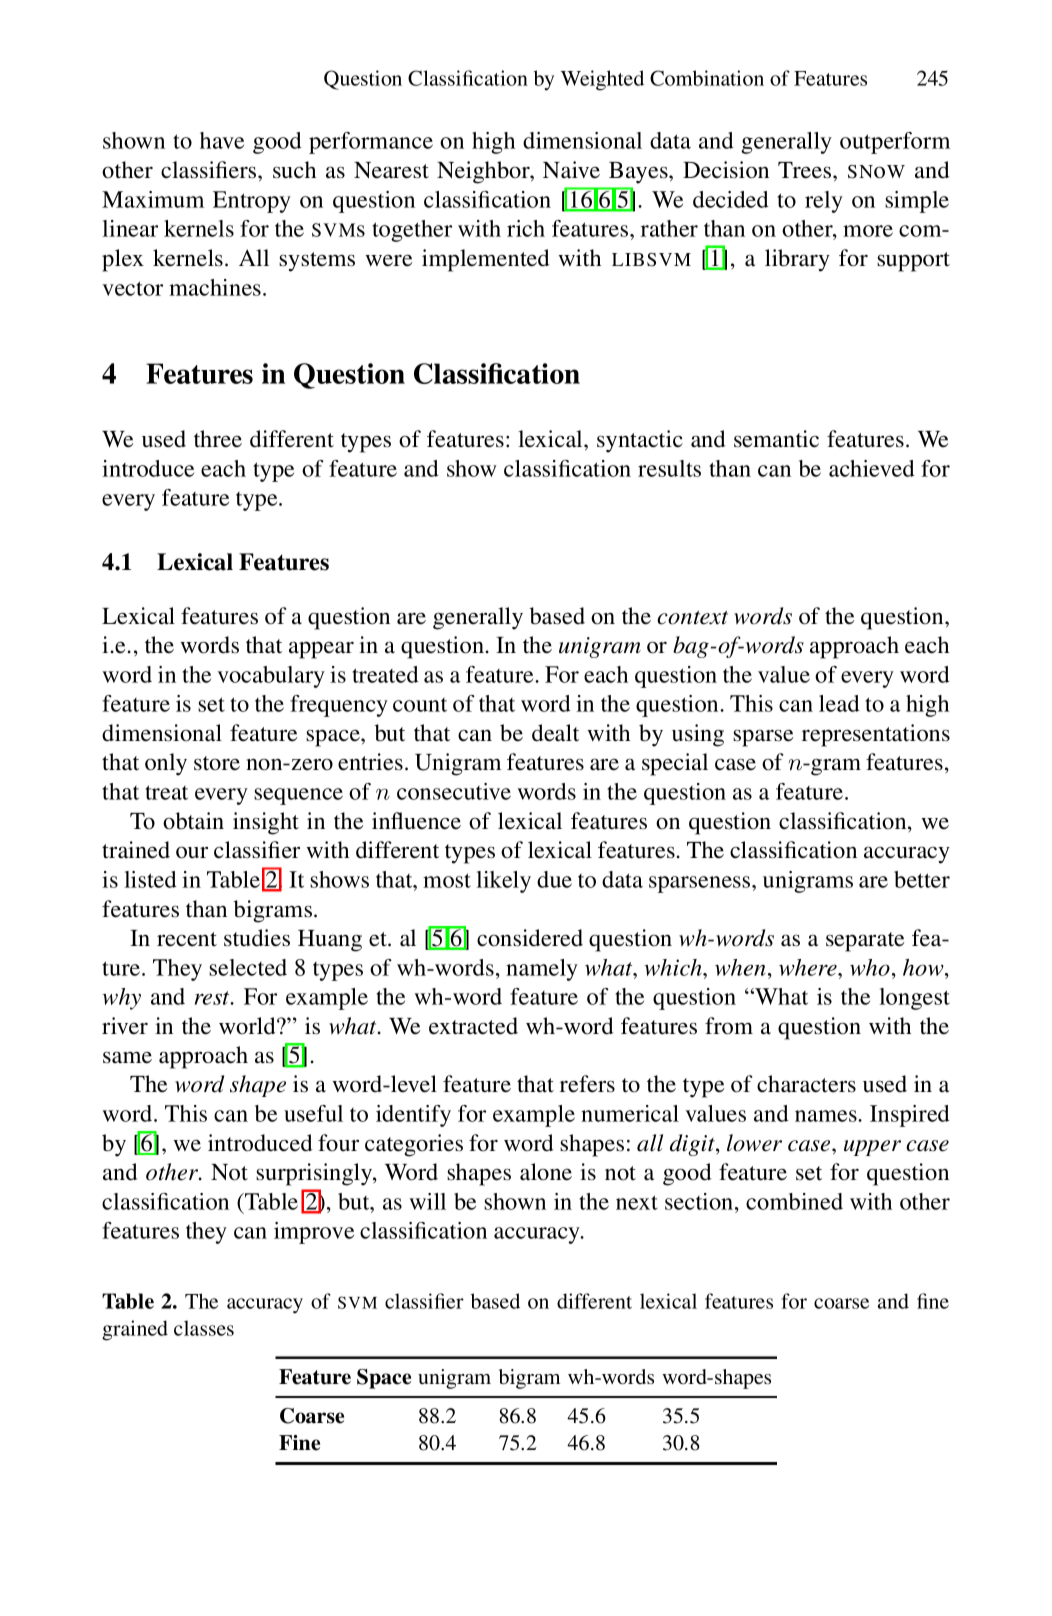  Describe the element at coordinates (248, 967) in the image. I see `selected` at that location.
